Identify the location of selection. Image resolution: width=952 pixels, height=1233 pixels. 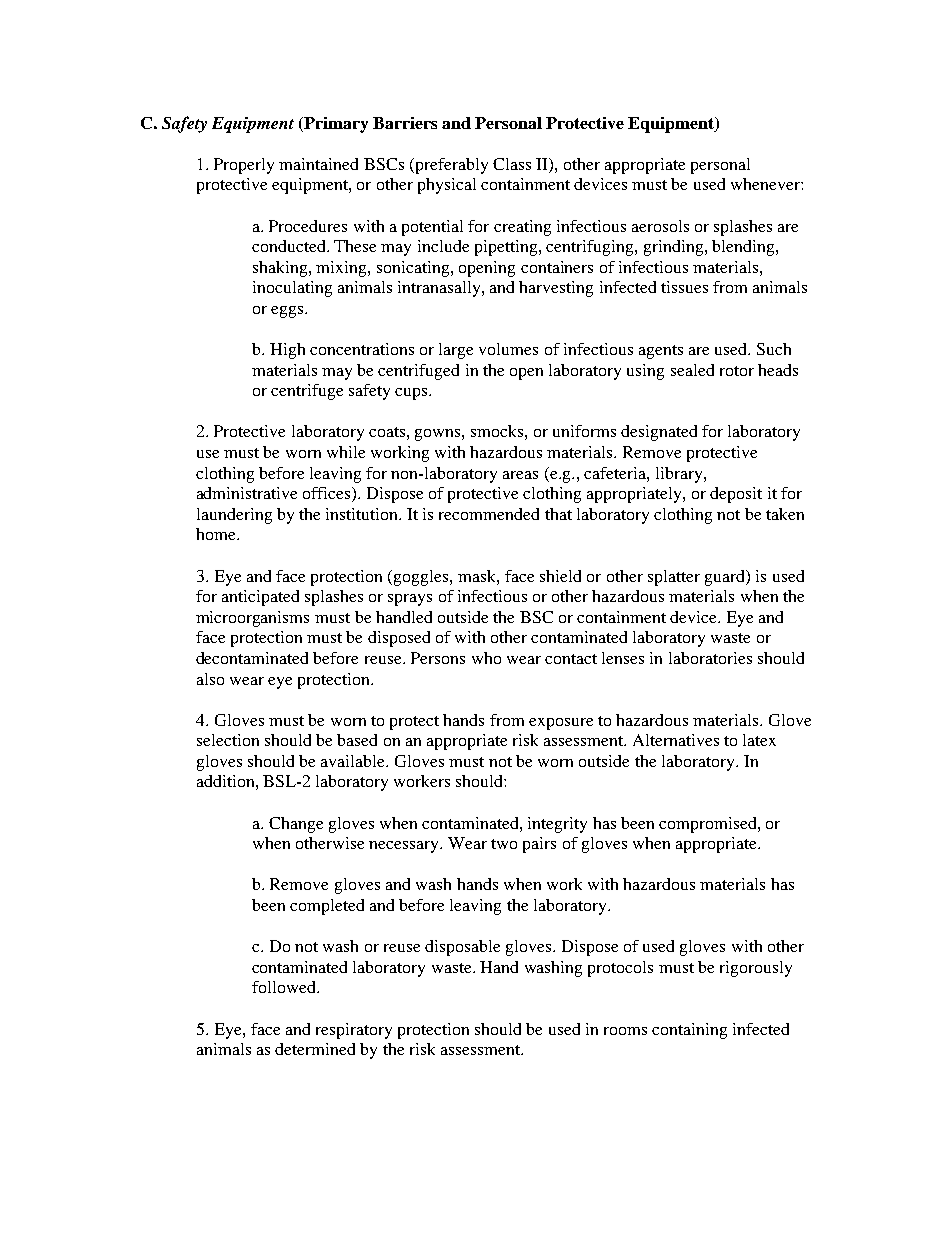
(228, 740).
